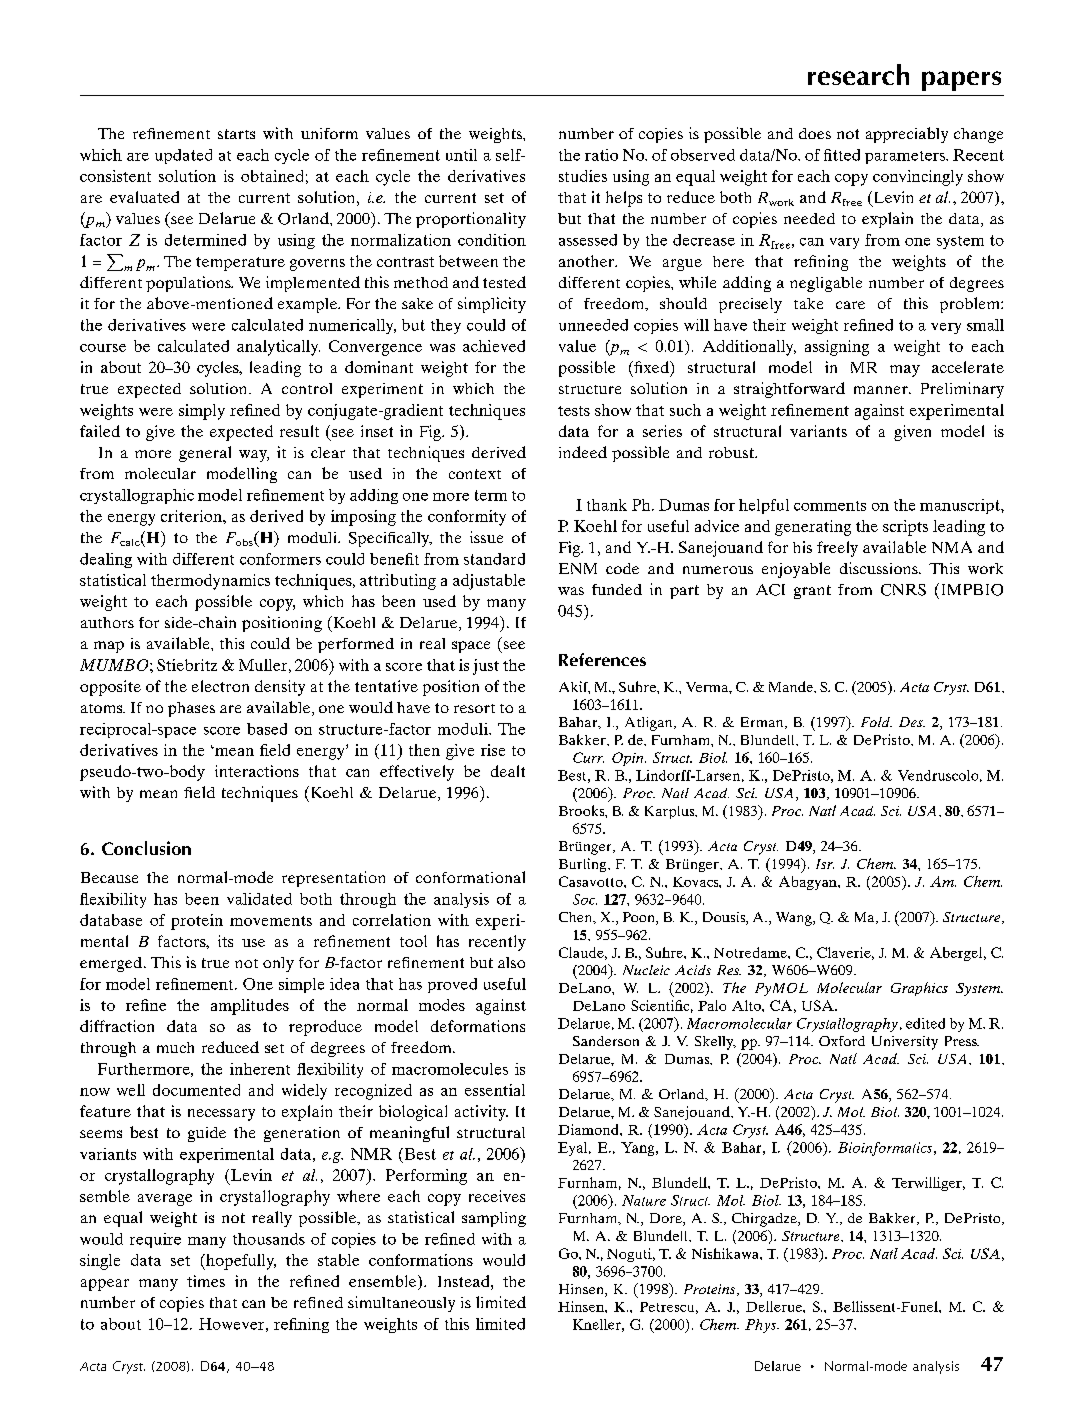 This document has width=1084, height=1411. I want to click on tests, so click(574, 411).
